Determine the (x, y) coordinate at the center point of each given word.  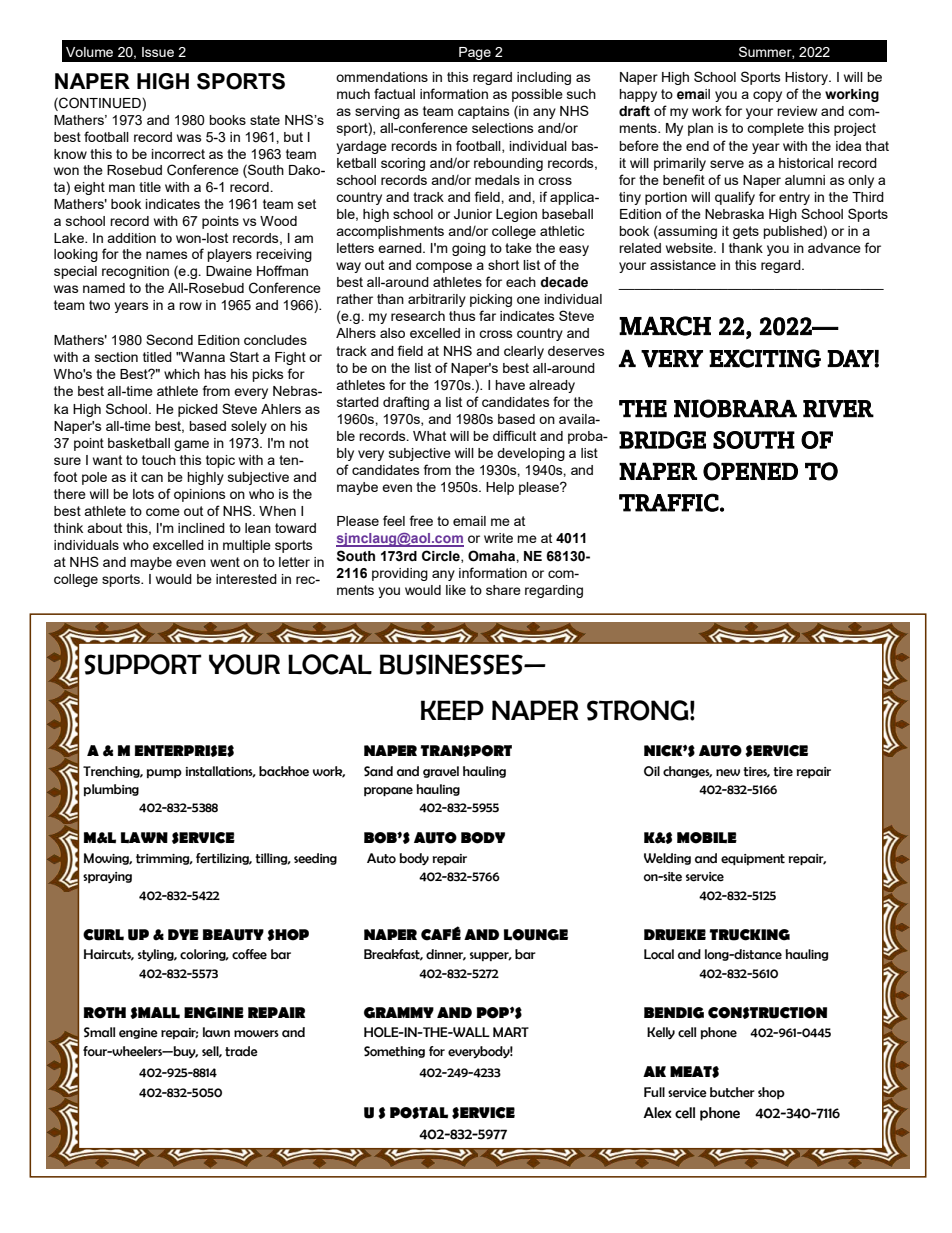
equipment (753, 859)
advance (834, 248)
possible (537, 95)
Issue (158, 52)
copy (767, 96)
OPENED (750, 471)
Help (500, 488)
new (728, 772)
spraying (107, 877)
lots (143, 494)
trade (241, 1051)
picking (491, 300)
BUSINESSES (452, 664)
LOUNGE (536, 935)
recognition (135, 272)
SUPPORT (143, 664)
